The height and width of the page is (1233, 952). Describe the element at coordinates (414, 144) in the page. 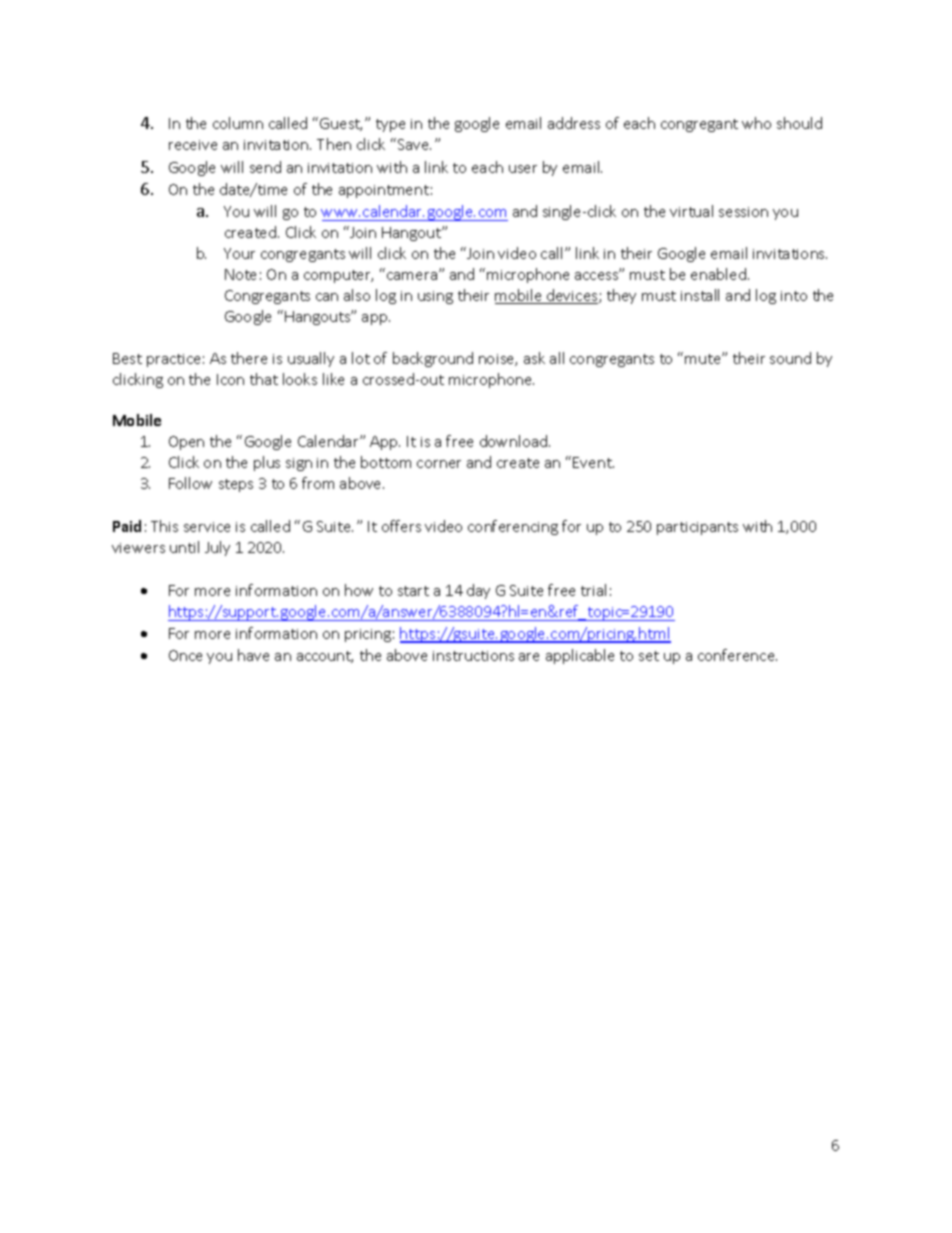

I see `Save` at that location.
